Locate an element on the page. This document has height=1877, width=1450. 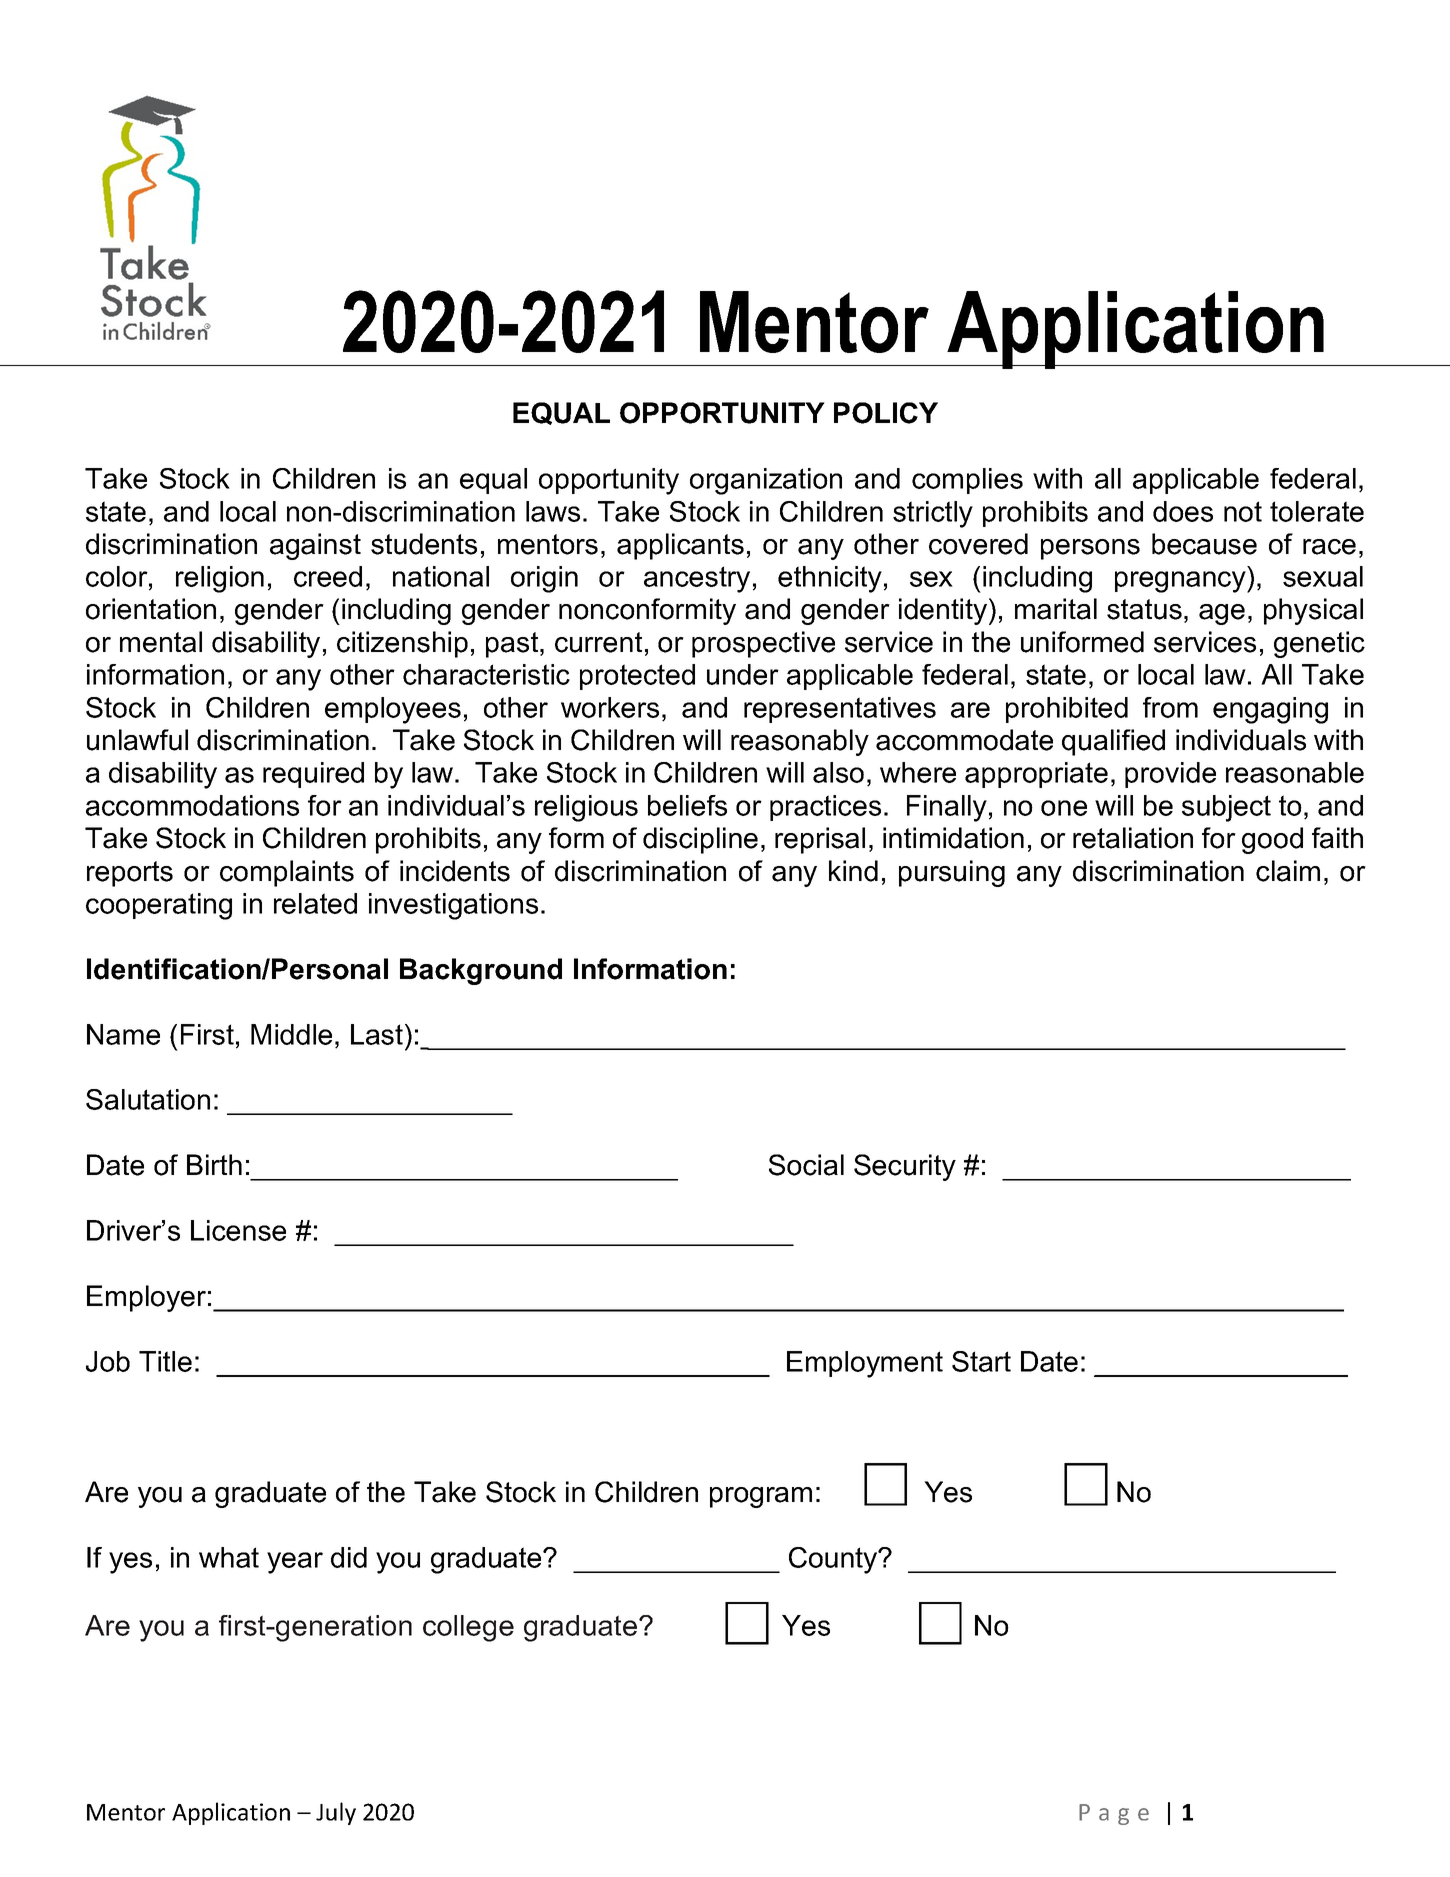
Start is located at coordinates (981, 1361).
